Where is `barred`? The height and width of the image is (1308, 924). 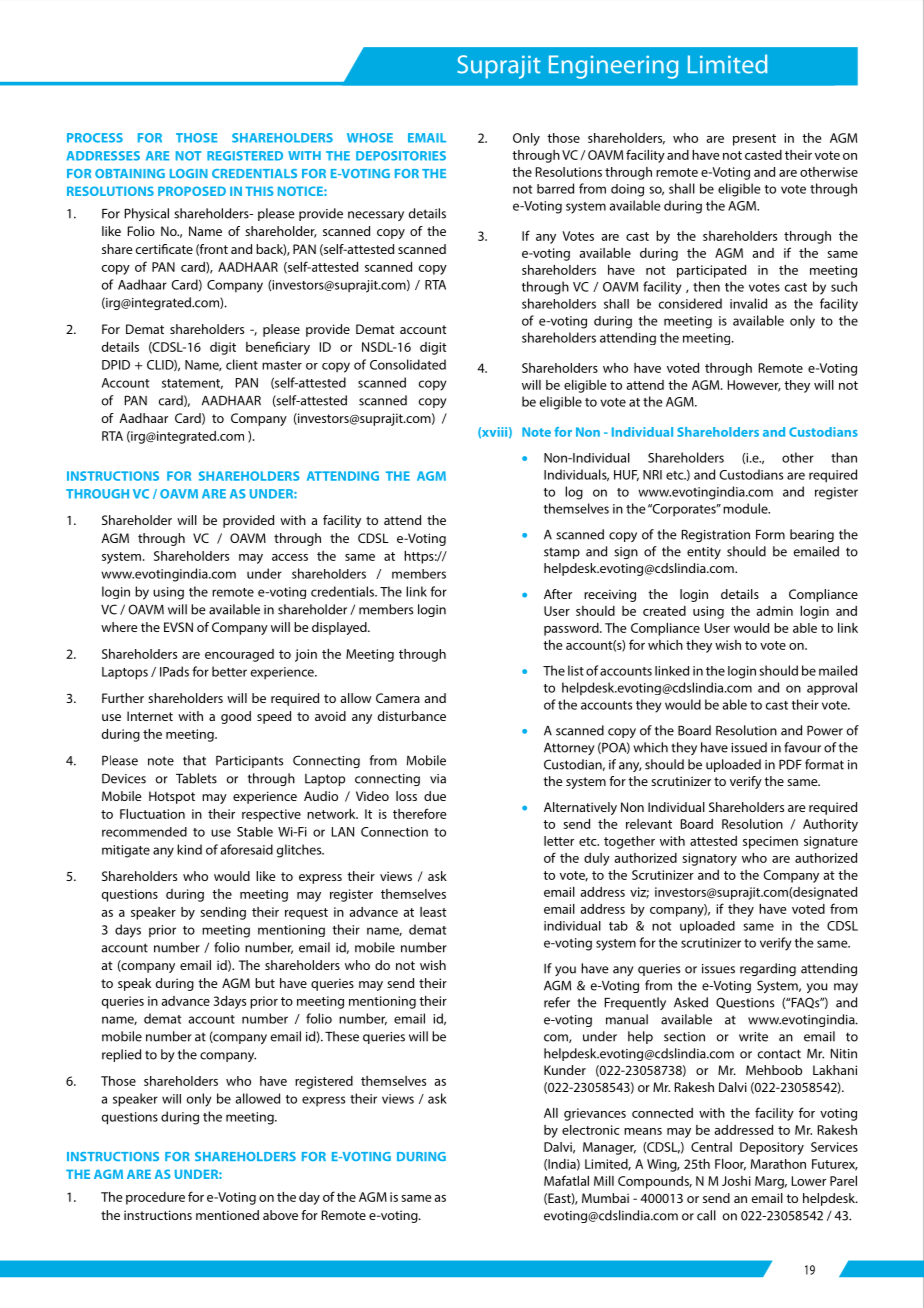 barred is located at coordinates (555, 188).
